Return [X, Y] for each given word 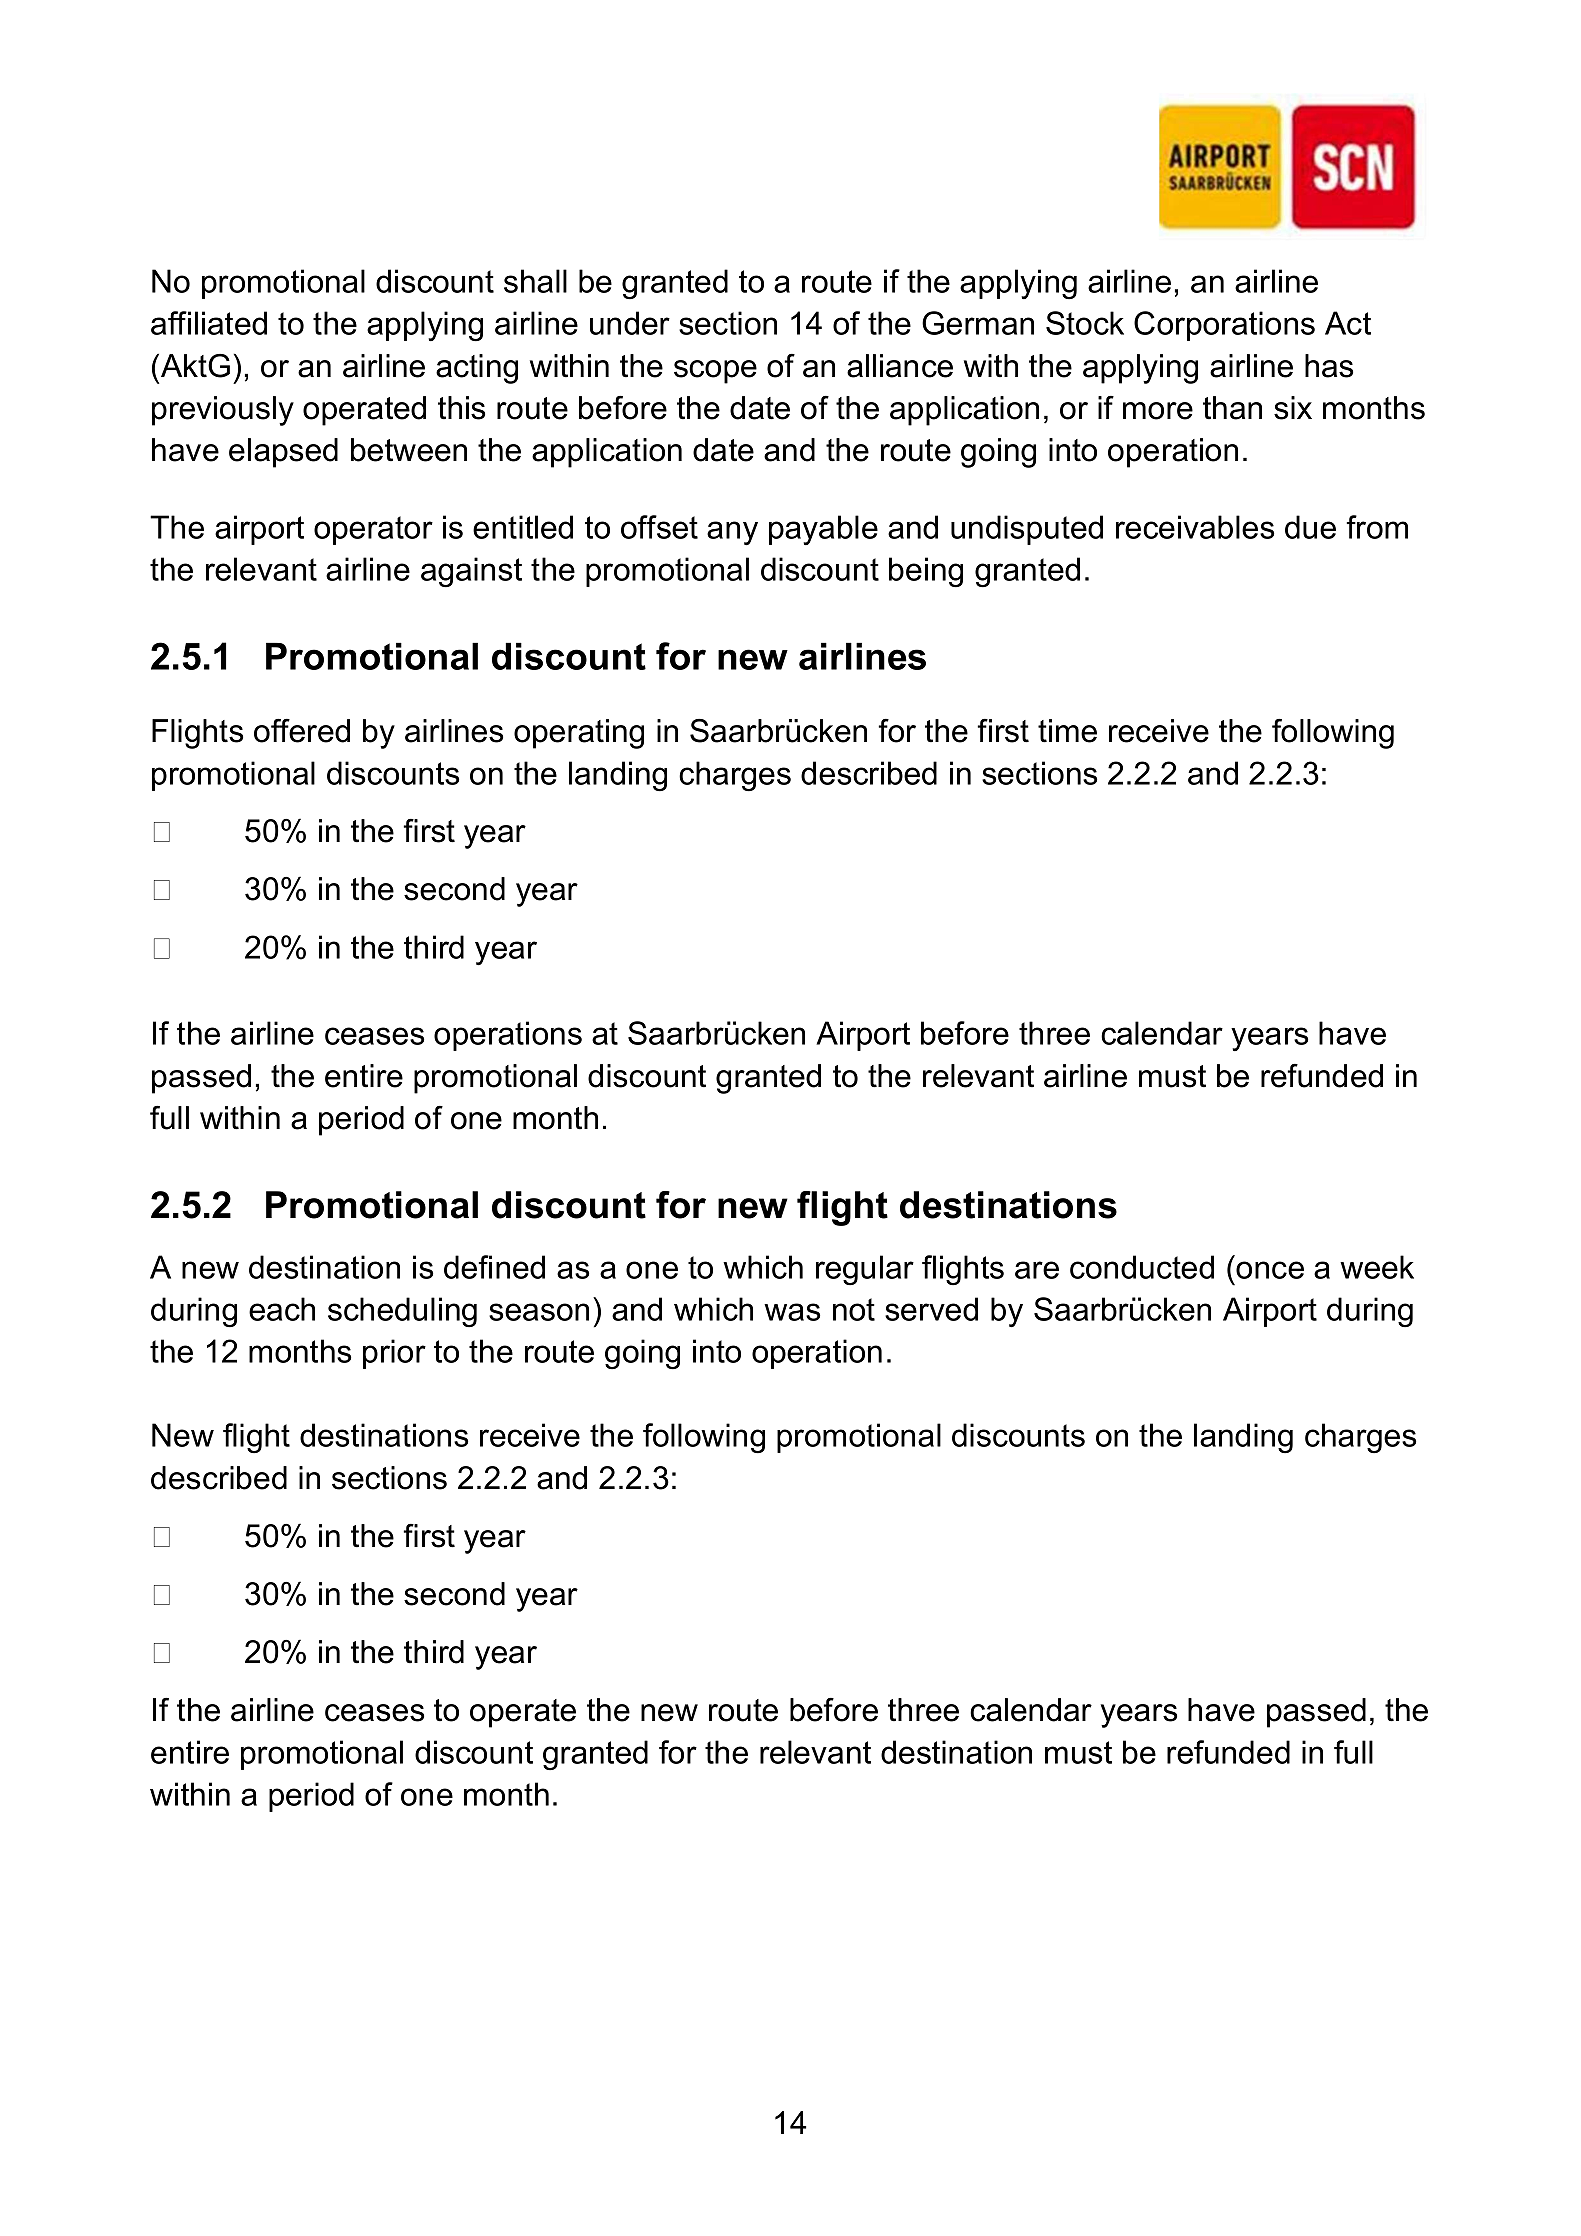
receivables [1195, 527]
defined [494, 1267]
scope [715, 372]
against [471, 572]
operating [579, 734]
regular [865, 1270]
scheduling [402, 1312]
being [926, 572]
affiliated [209, 323]
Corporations [1224, 326]
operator [373, 530]
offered [302, 731]
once [1270, 1270]
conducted [1142, 1267]
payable [823, 530]
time [1067, 731]
